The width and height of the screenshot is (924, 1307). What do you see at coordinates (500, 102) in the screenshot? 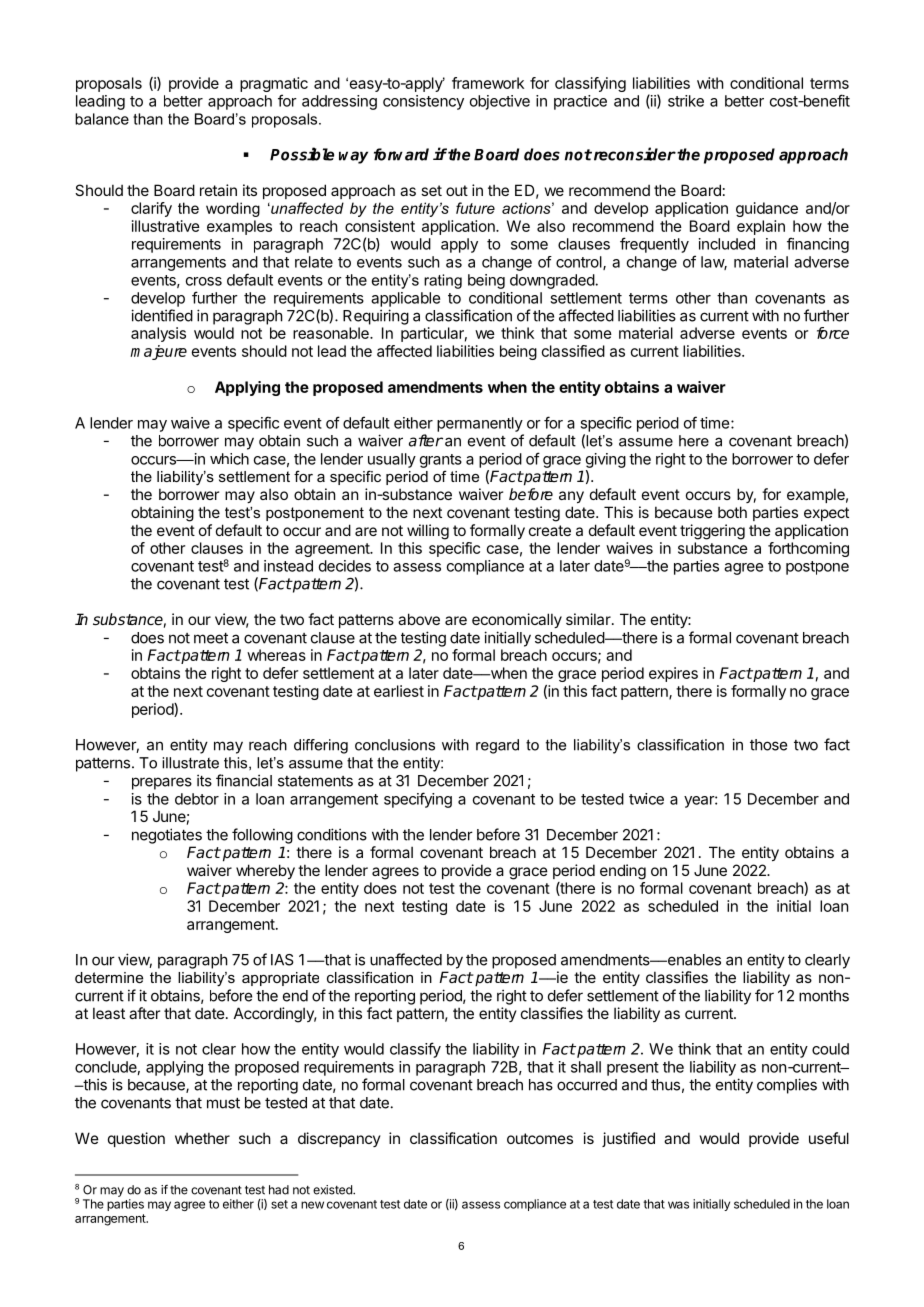
I see `objective` at bounding box center [500, 102].
